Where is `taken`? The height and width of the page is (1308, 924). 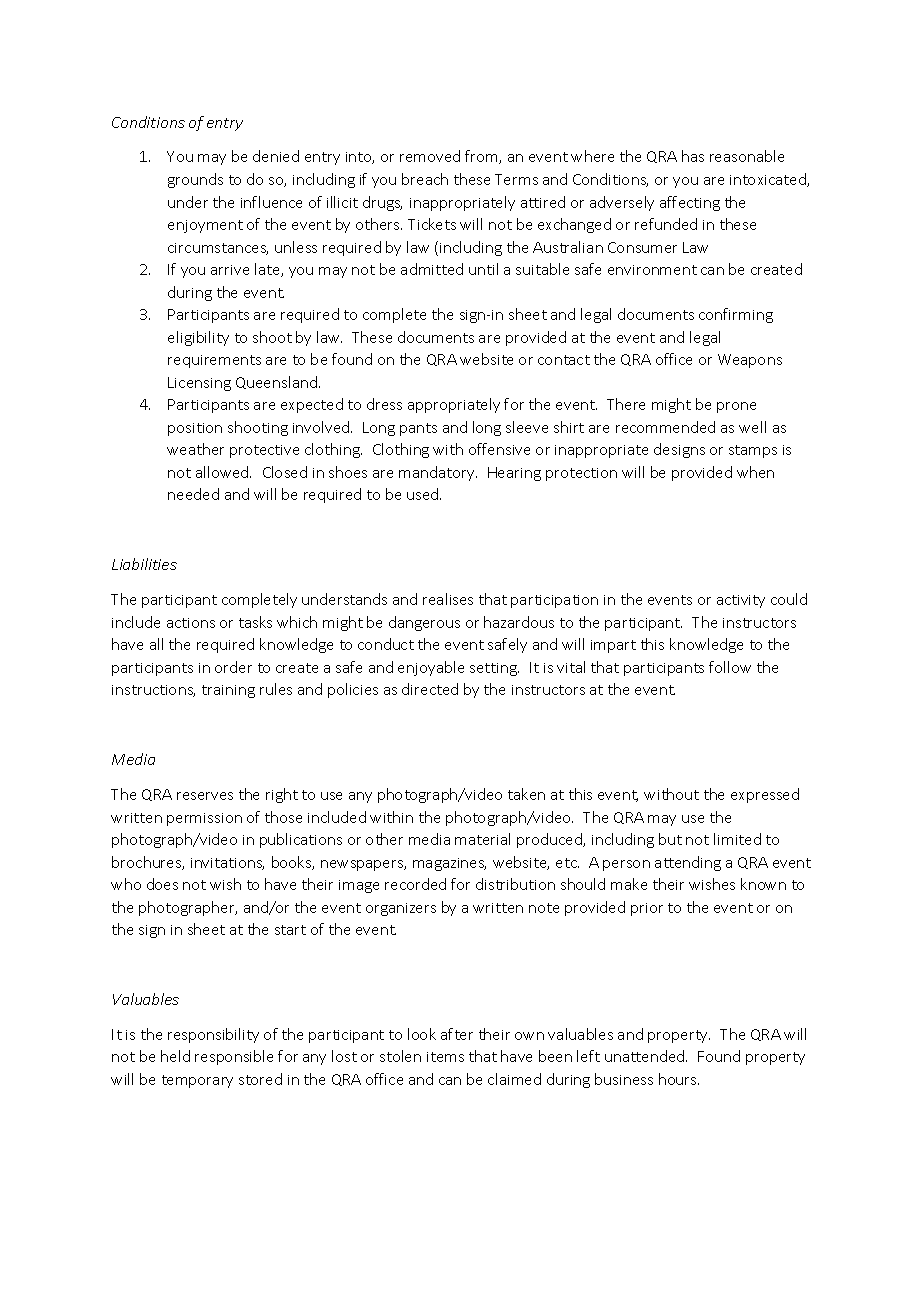 taken is located at coordinates (526, 794).
